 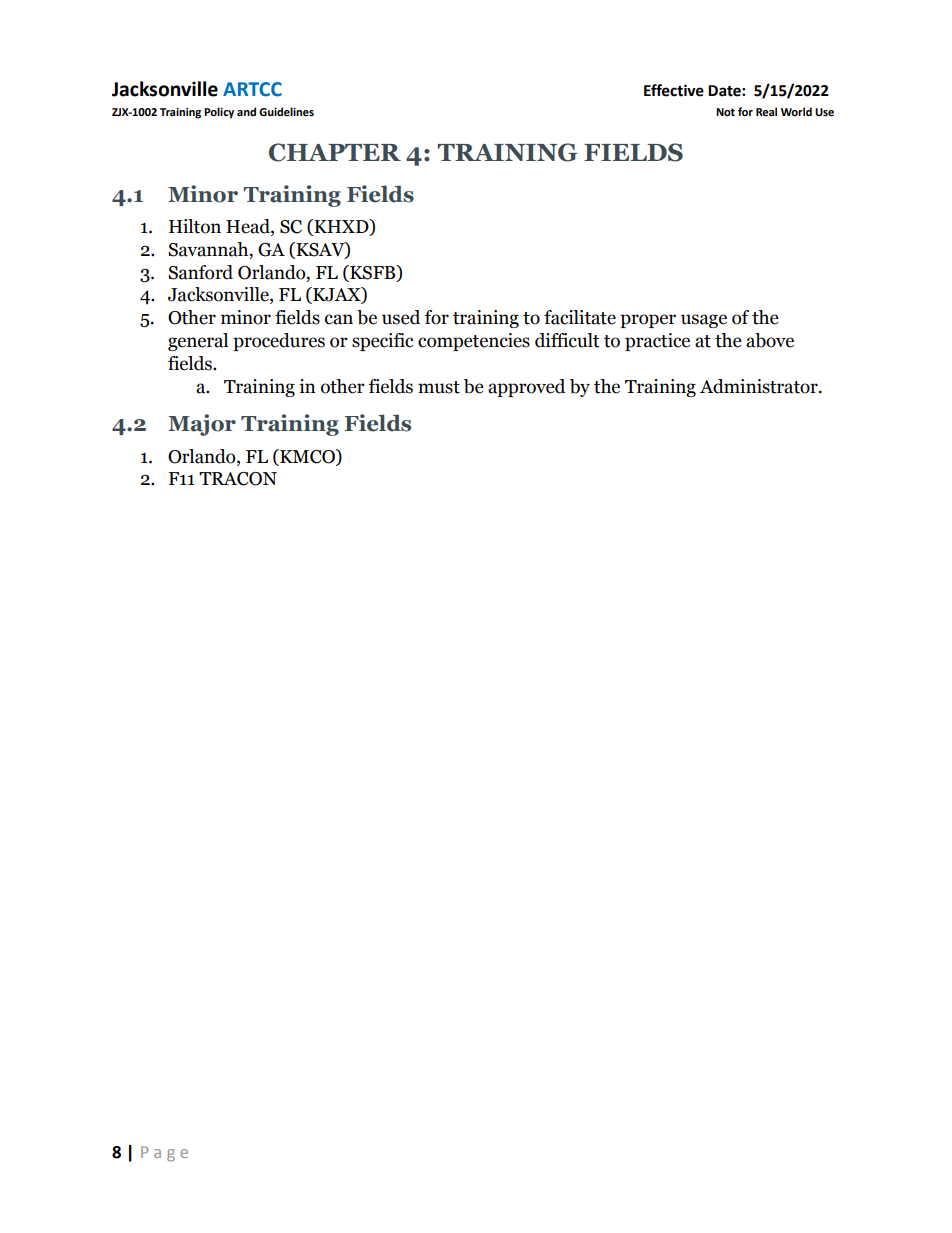 What do you see at coordinates (474, 342) in the screenshot?
I see `competencies` at bounding box center [474, 342].
